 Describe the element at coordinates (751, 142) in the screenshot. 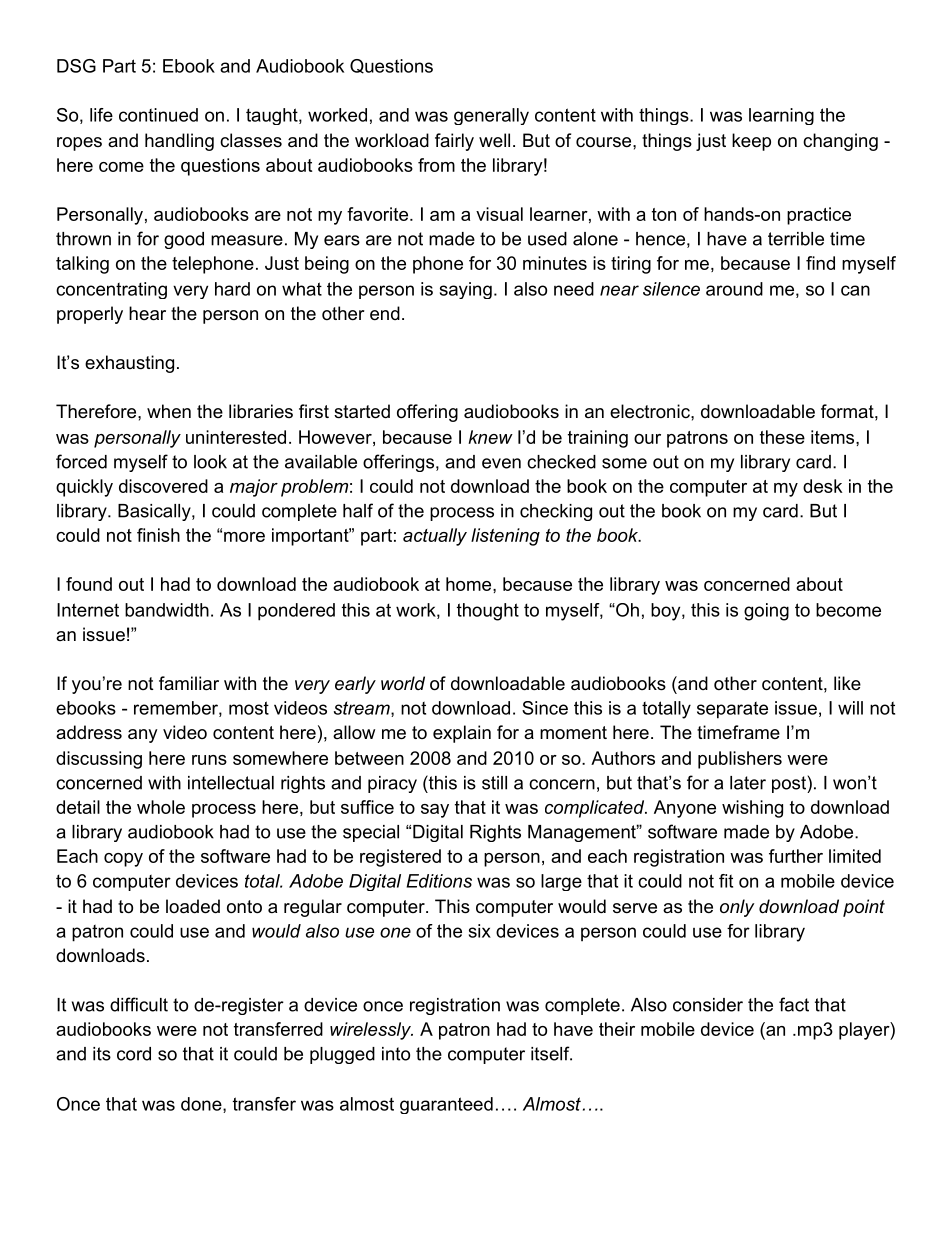

I see `keep` at that location.
